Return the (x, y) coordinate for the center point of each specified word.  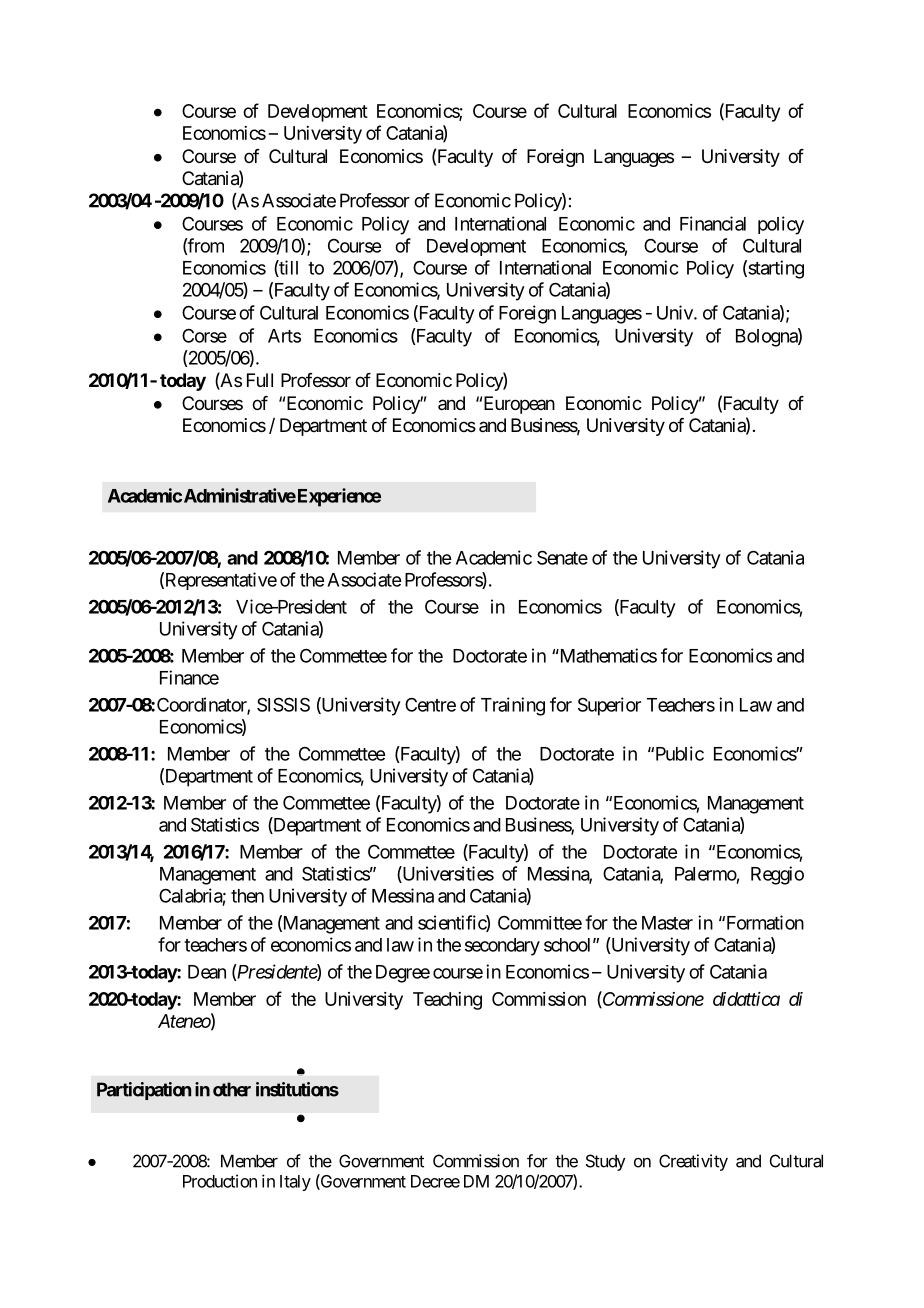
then (247, 896)
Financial (713, 223)
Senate (562, 557)
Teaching (447, 1001)
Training (513, 706)
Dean (207, 972)
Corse (204, 335)
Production (220, 1181)
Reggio (777, 875)
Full (260, 380)
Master (667, 923)
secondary (502, 947)
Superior (609, 706)
